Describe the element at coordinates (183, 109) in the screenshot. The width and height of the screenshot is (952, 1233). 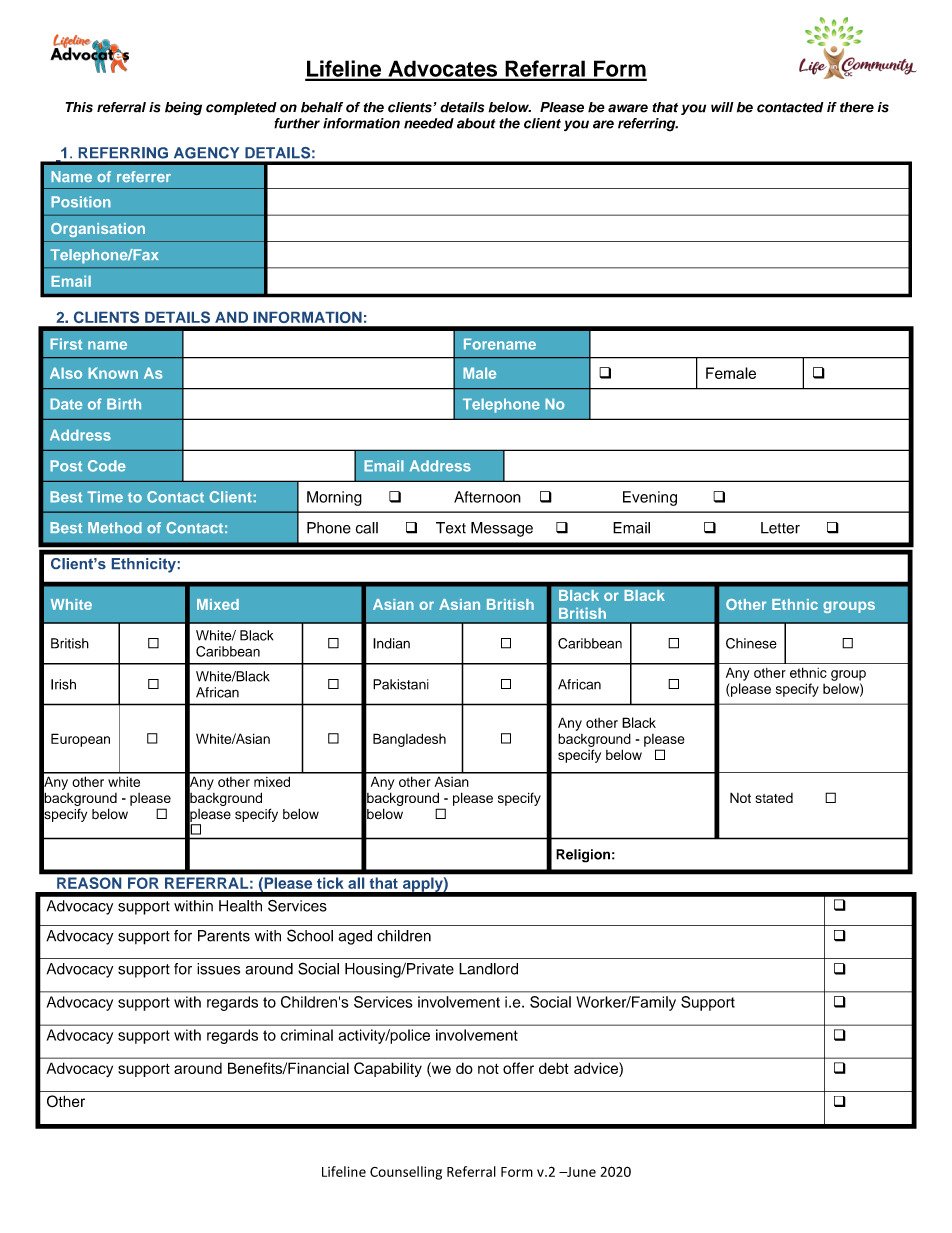
I see `being` at that location.
